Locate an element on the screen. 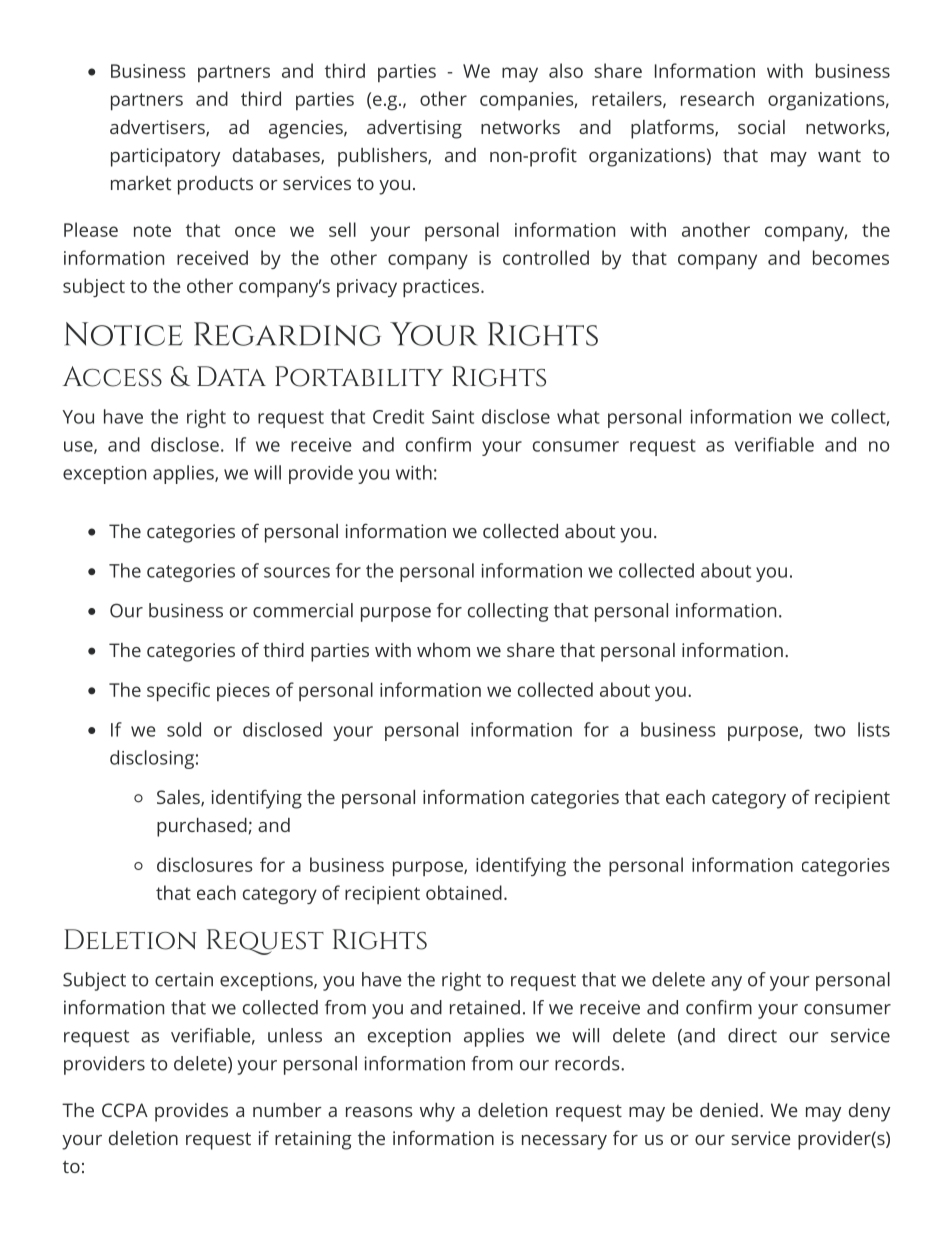 The height and width of the screenshot is (1233, 952). social is located at coordinates (761, 127).
